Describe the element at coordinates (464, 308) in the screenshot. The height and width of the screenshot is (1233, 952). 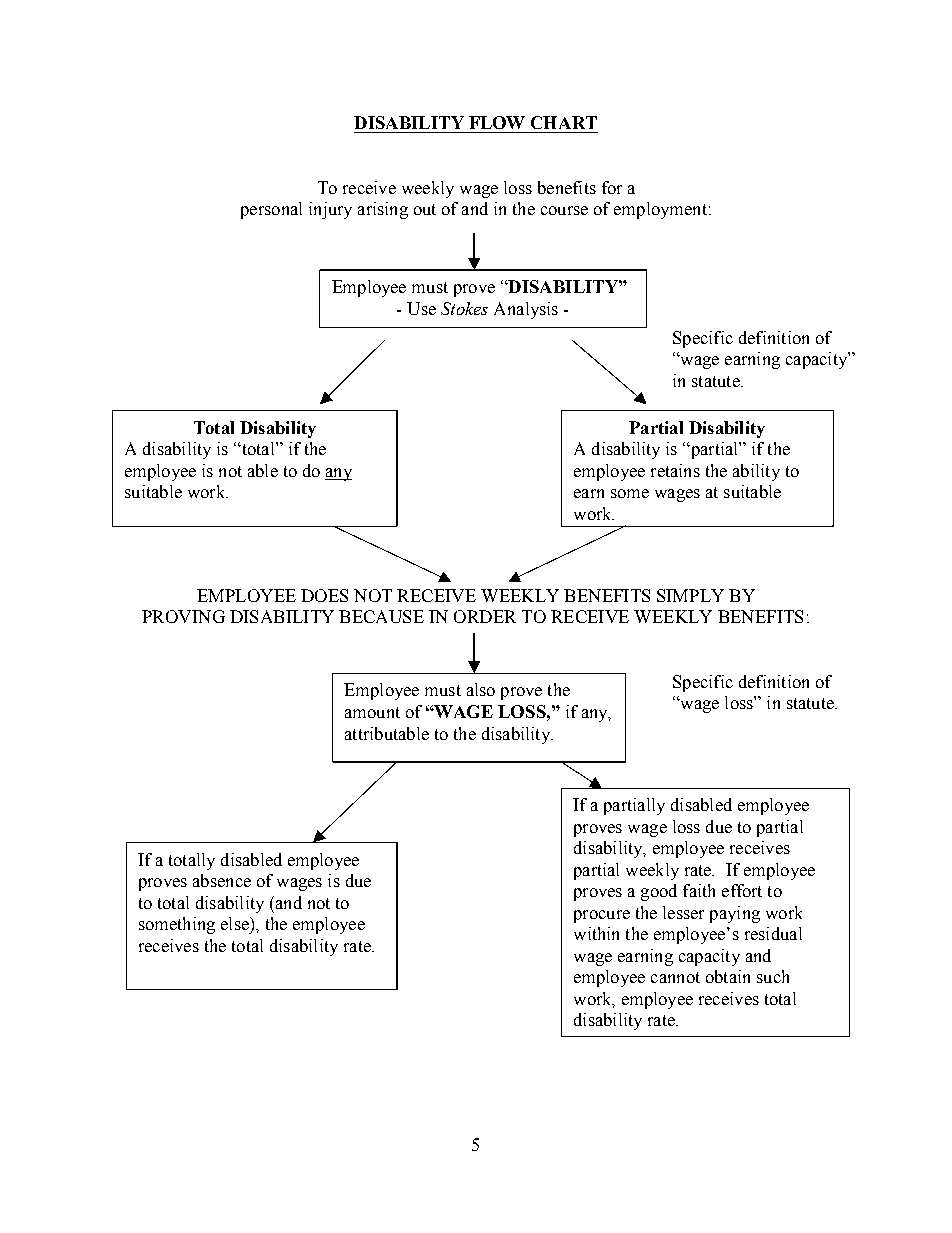
I see `Stokes` at that location.
